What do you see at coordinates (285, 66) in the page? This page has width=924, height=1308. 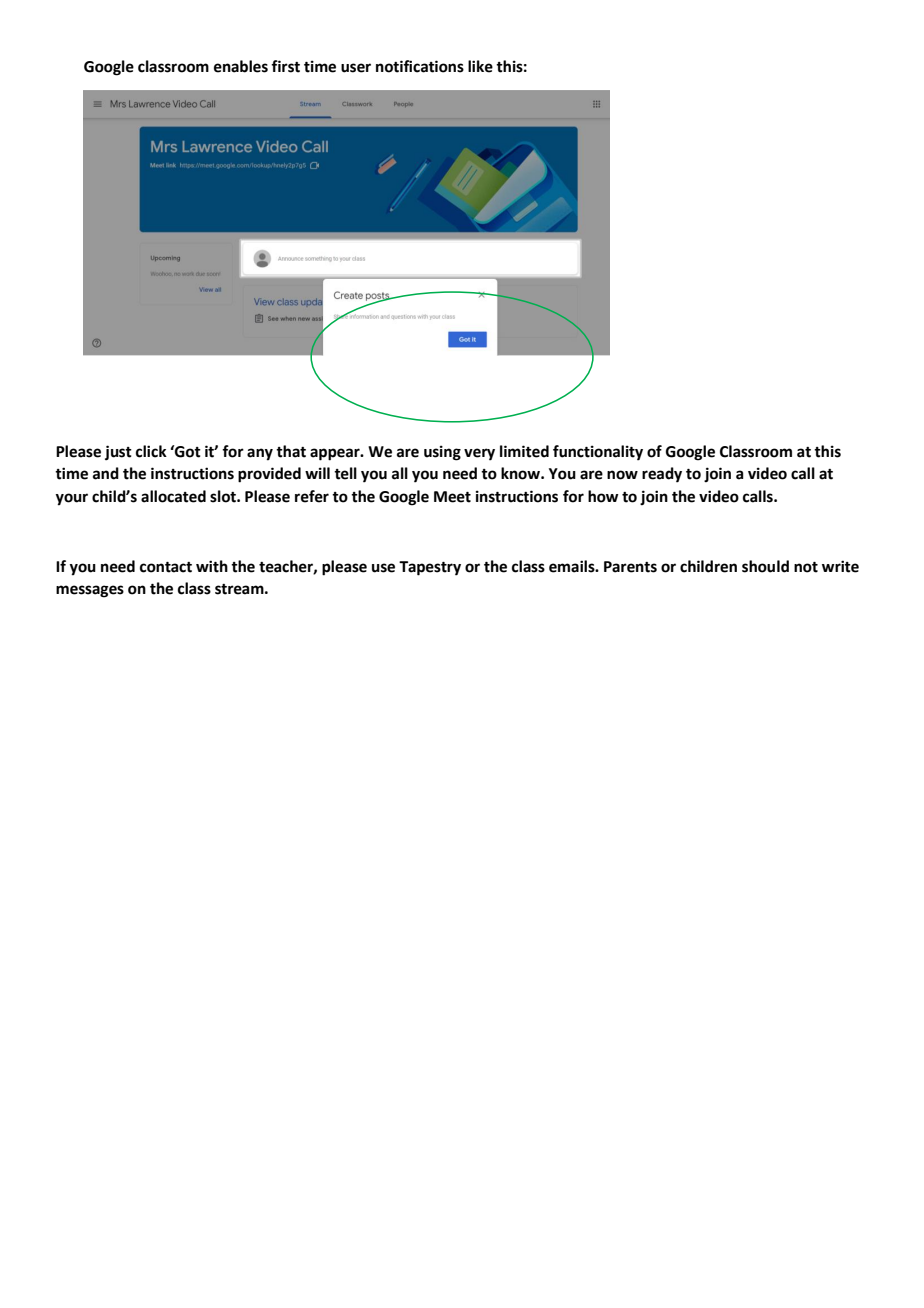 I see `first` at bounding box center [285, 66].
